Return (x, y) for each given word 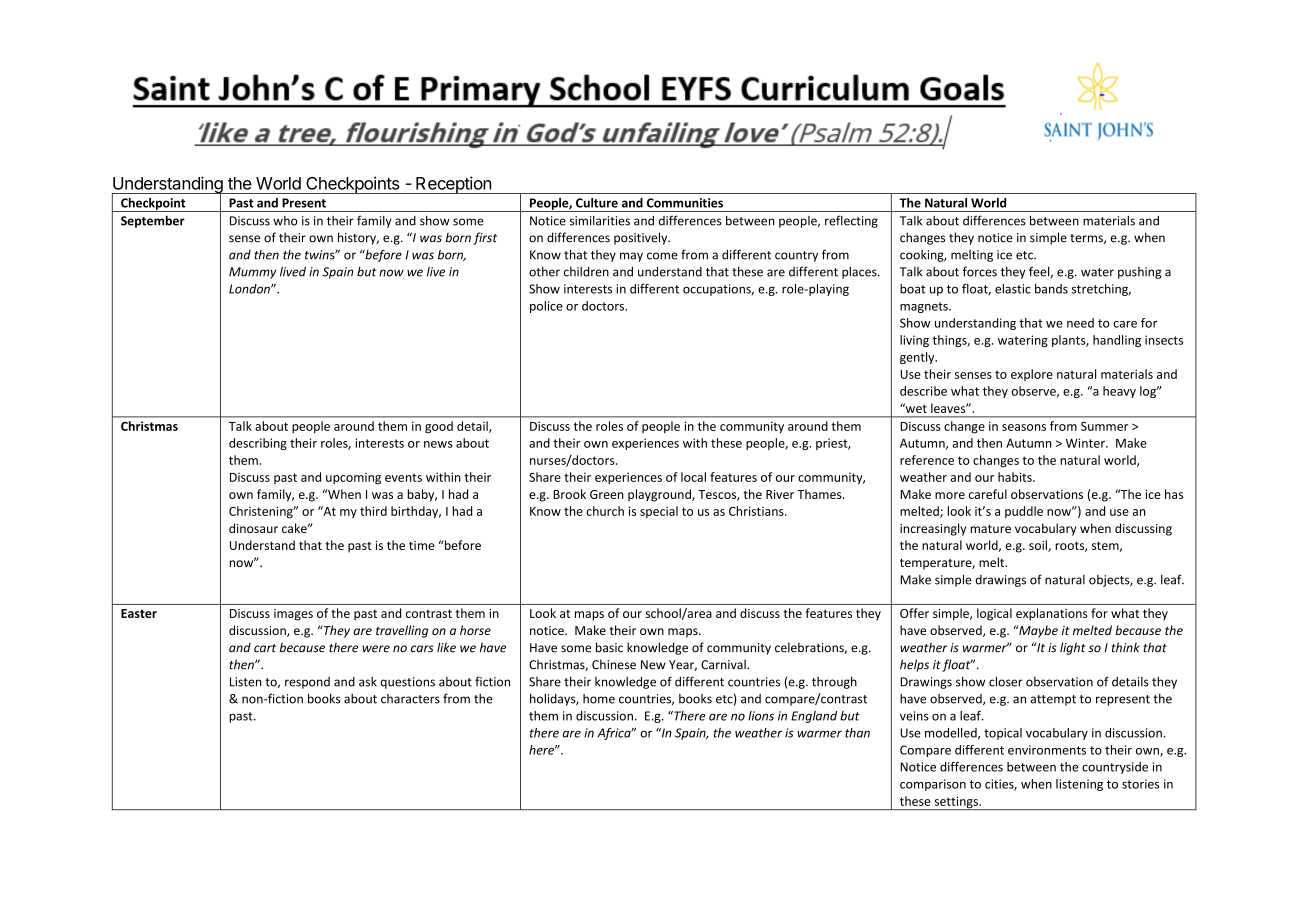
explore (1032, 375)
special (659, 512)
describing (258, 444)
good (439, 427)
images (293, 615)
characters (410, 699)
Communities (685, 203)
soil (1039, 546)
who (285, 221)
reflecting (851, 221)
